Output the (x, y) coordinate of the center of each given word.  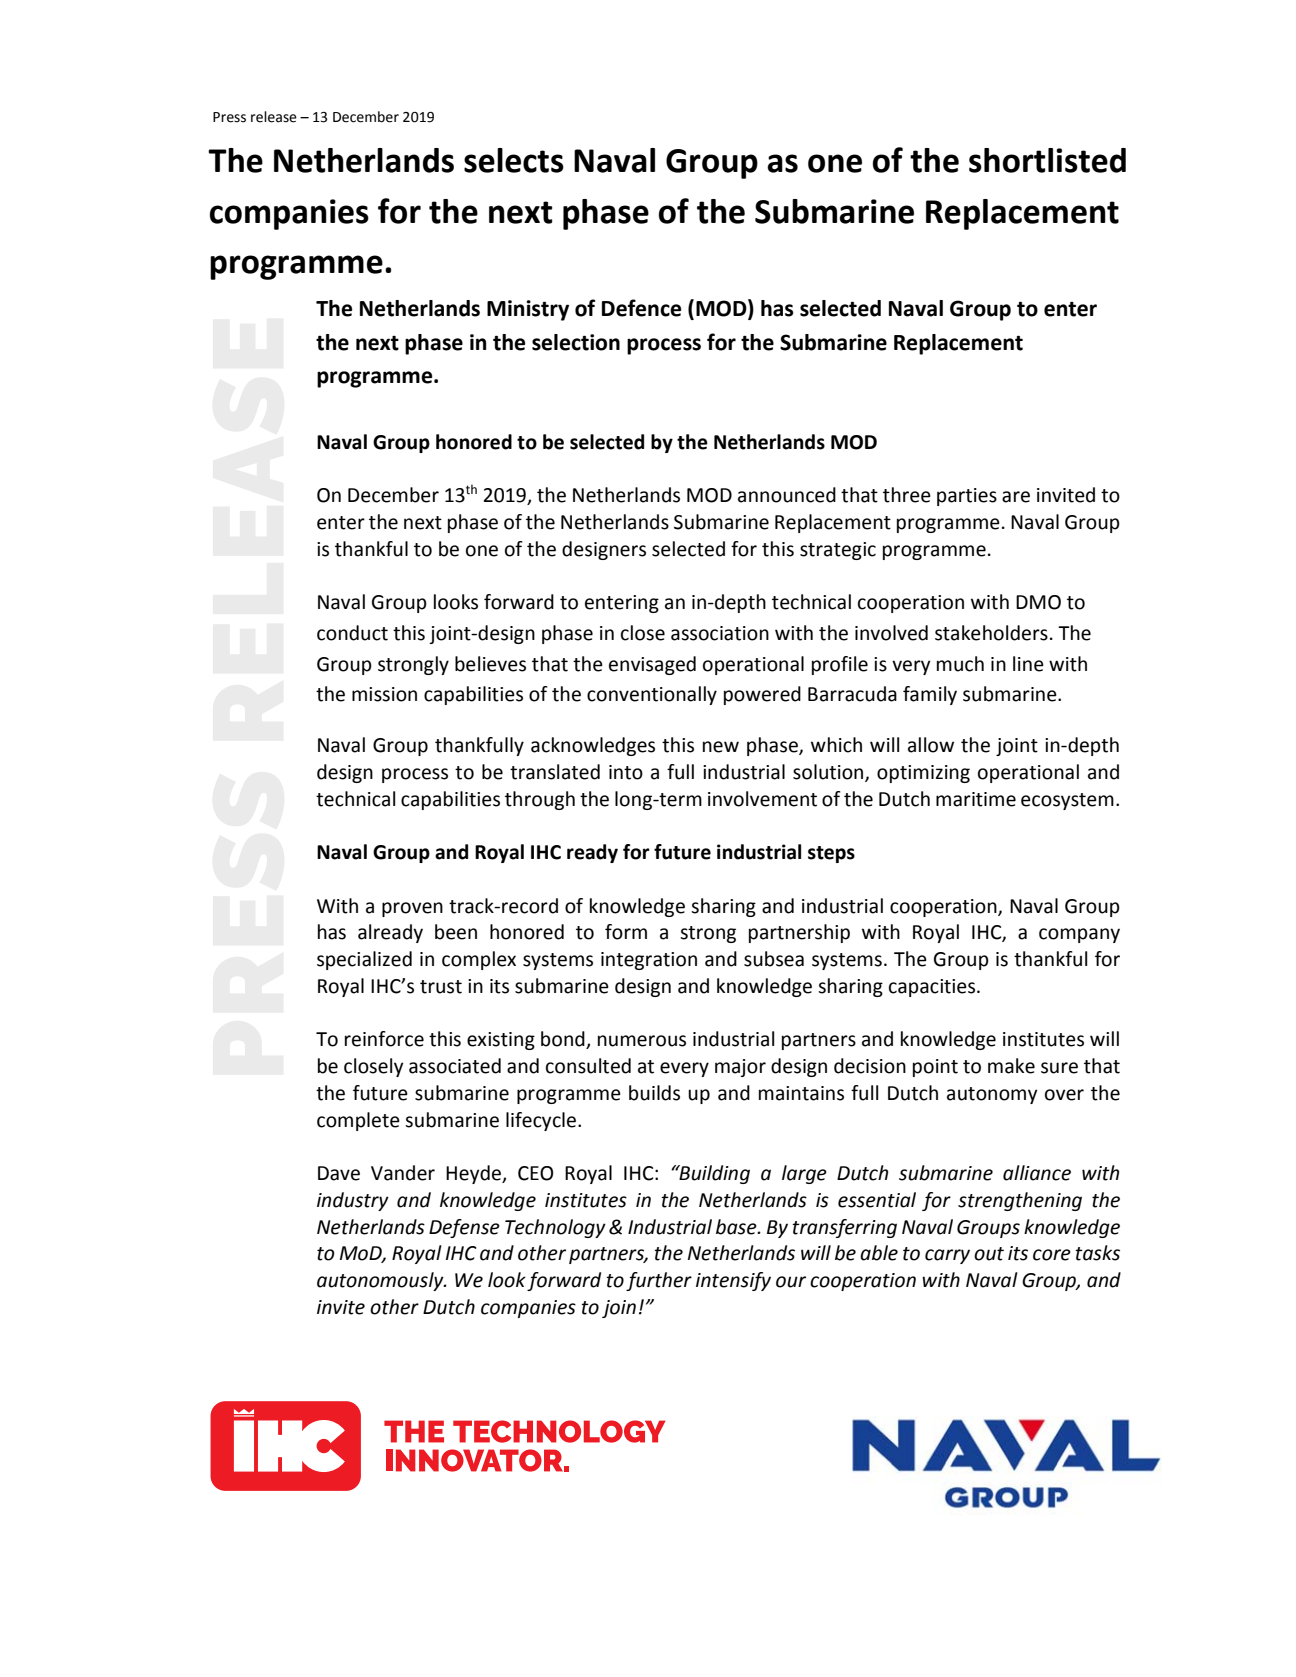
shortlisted (1047, 160)
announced (787, 495)
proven (412, 909)
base (737, 1227)
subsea (774, 959)
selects (514, 160)
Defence (641, 308)
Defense (464, 1228)
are (1016, 497)
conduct (352, 633)
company (1079, 935)
